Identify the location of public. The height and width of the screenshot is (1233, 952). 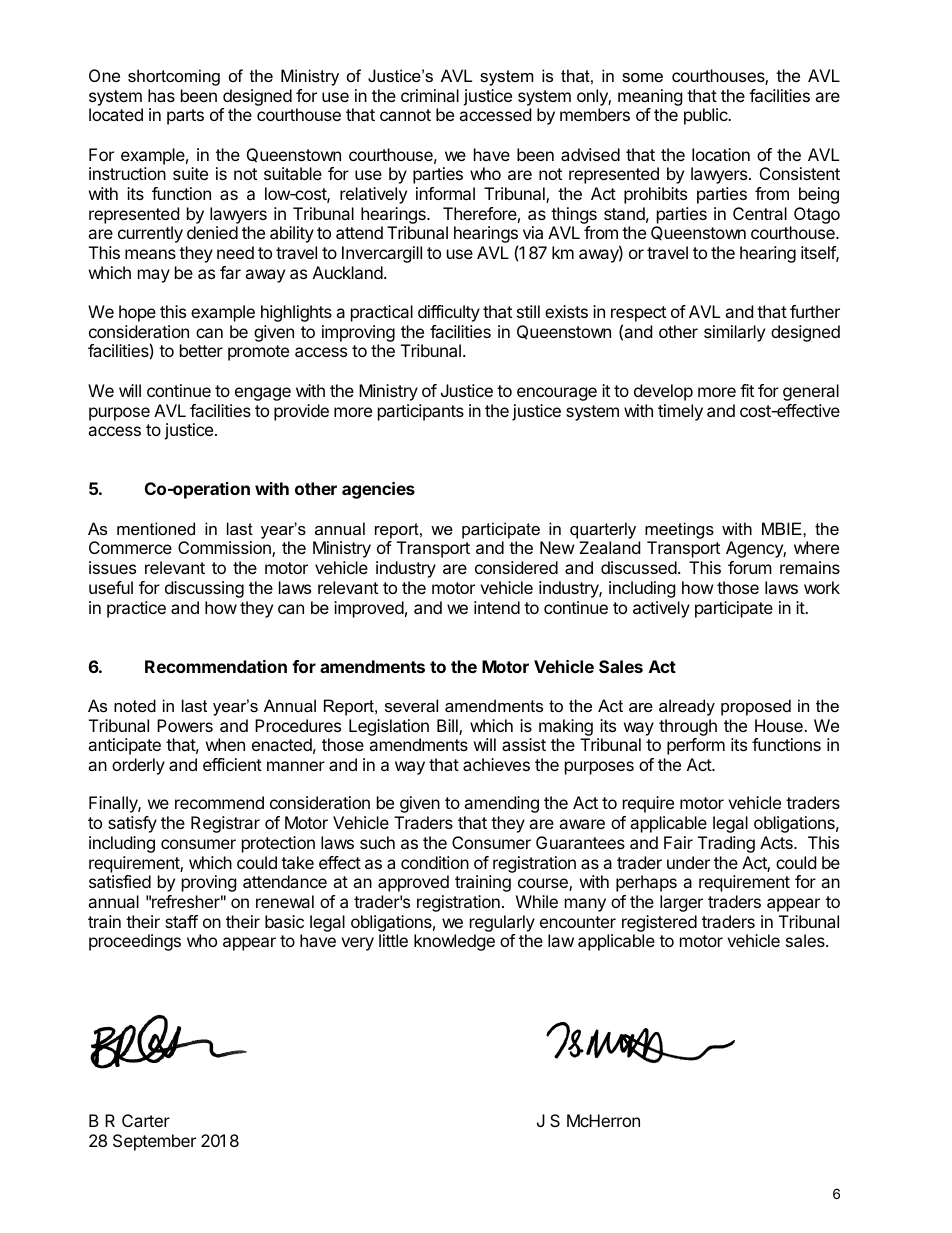
(707, 116).
